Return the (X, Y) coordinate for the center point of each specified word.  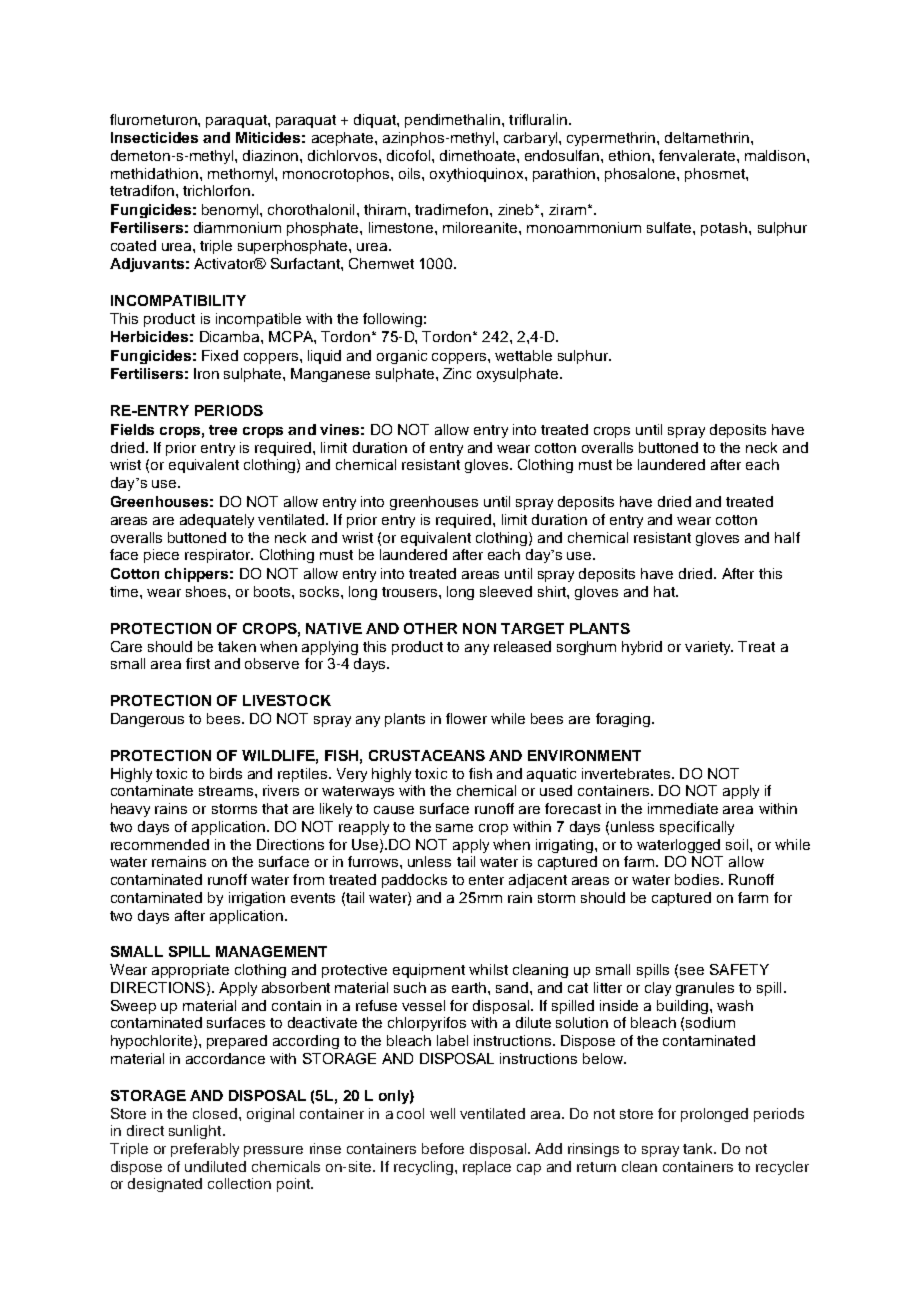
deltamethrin (707, 137)
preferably (205, 1150)
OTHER (430, 628)
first (198, 663)
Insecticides (154, 137)
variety (709, 648)
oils (411, 173)
